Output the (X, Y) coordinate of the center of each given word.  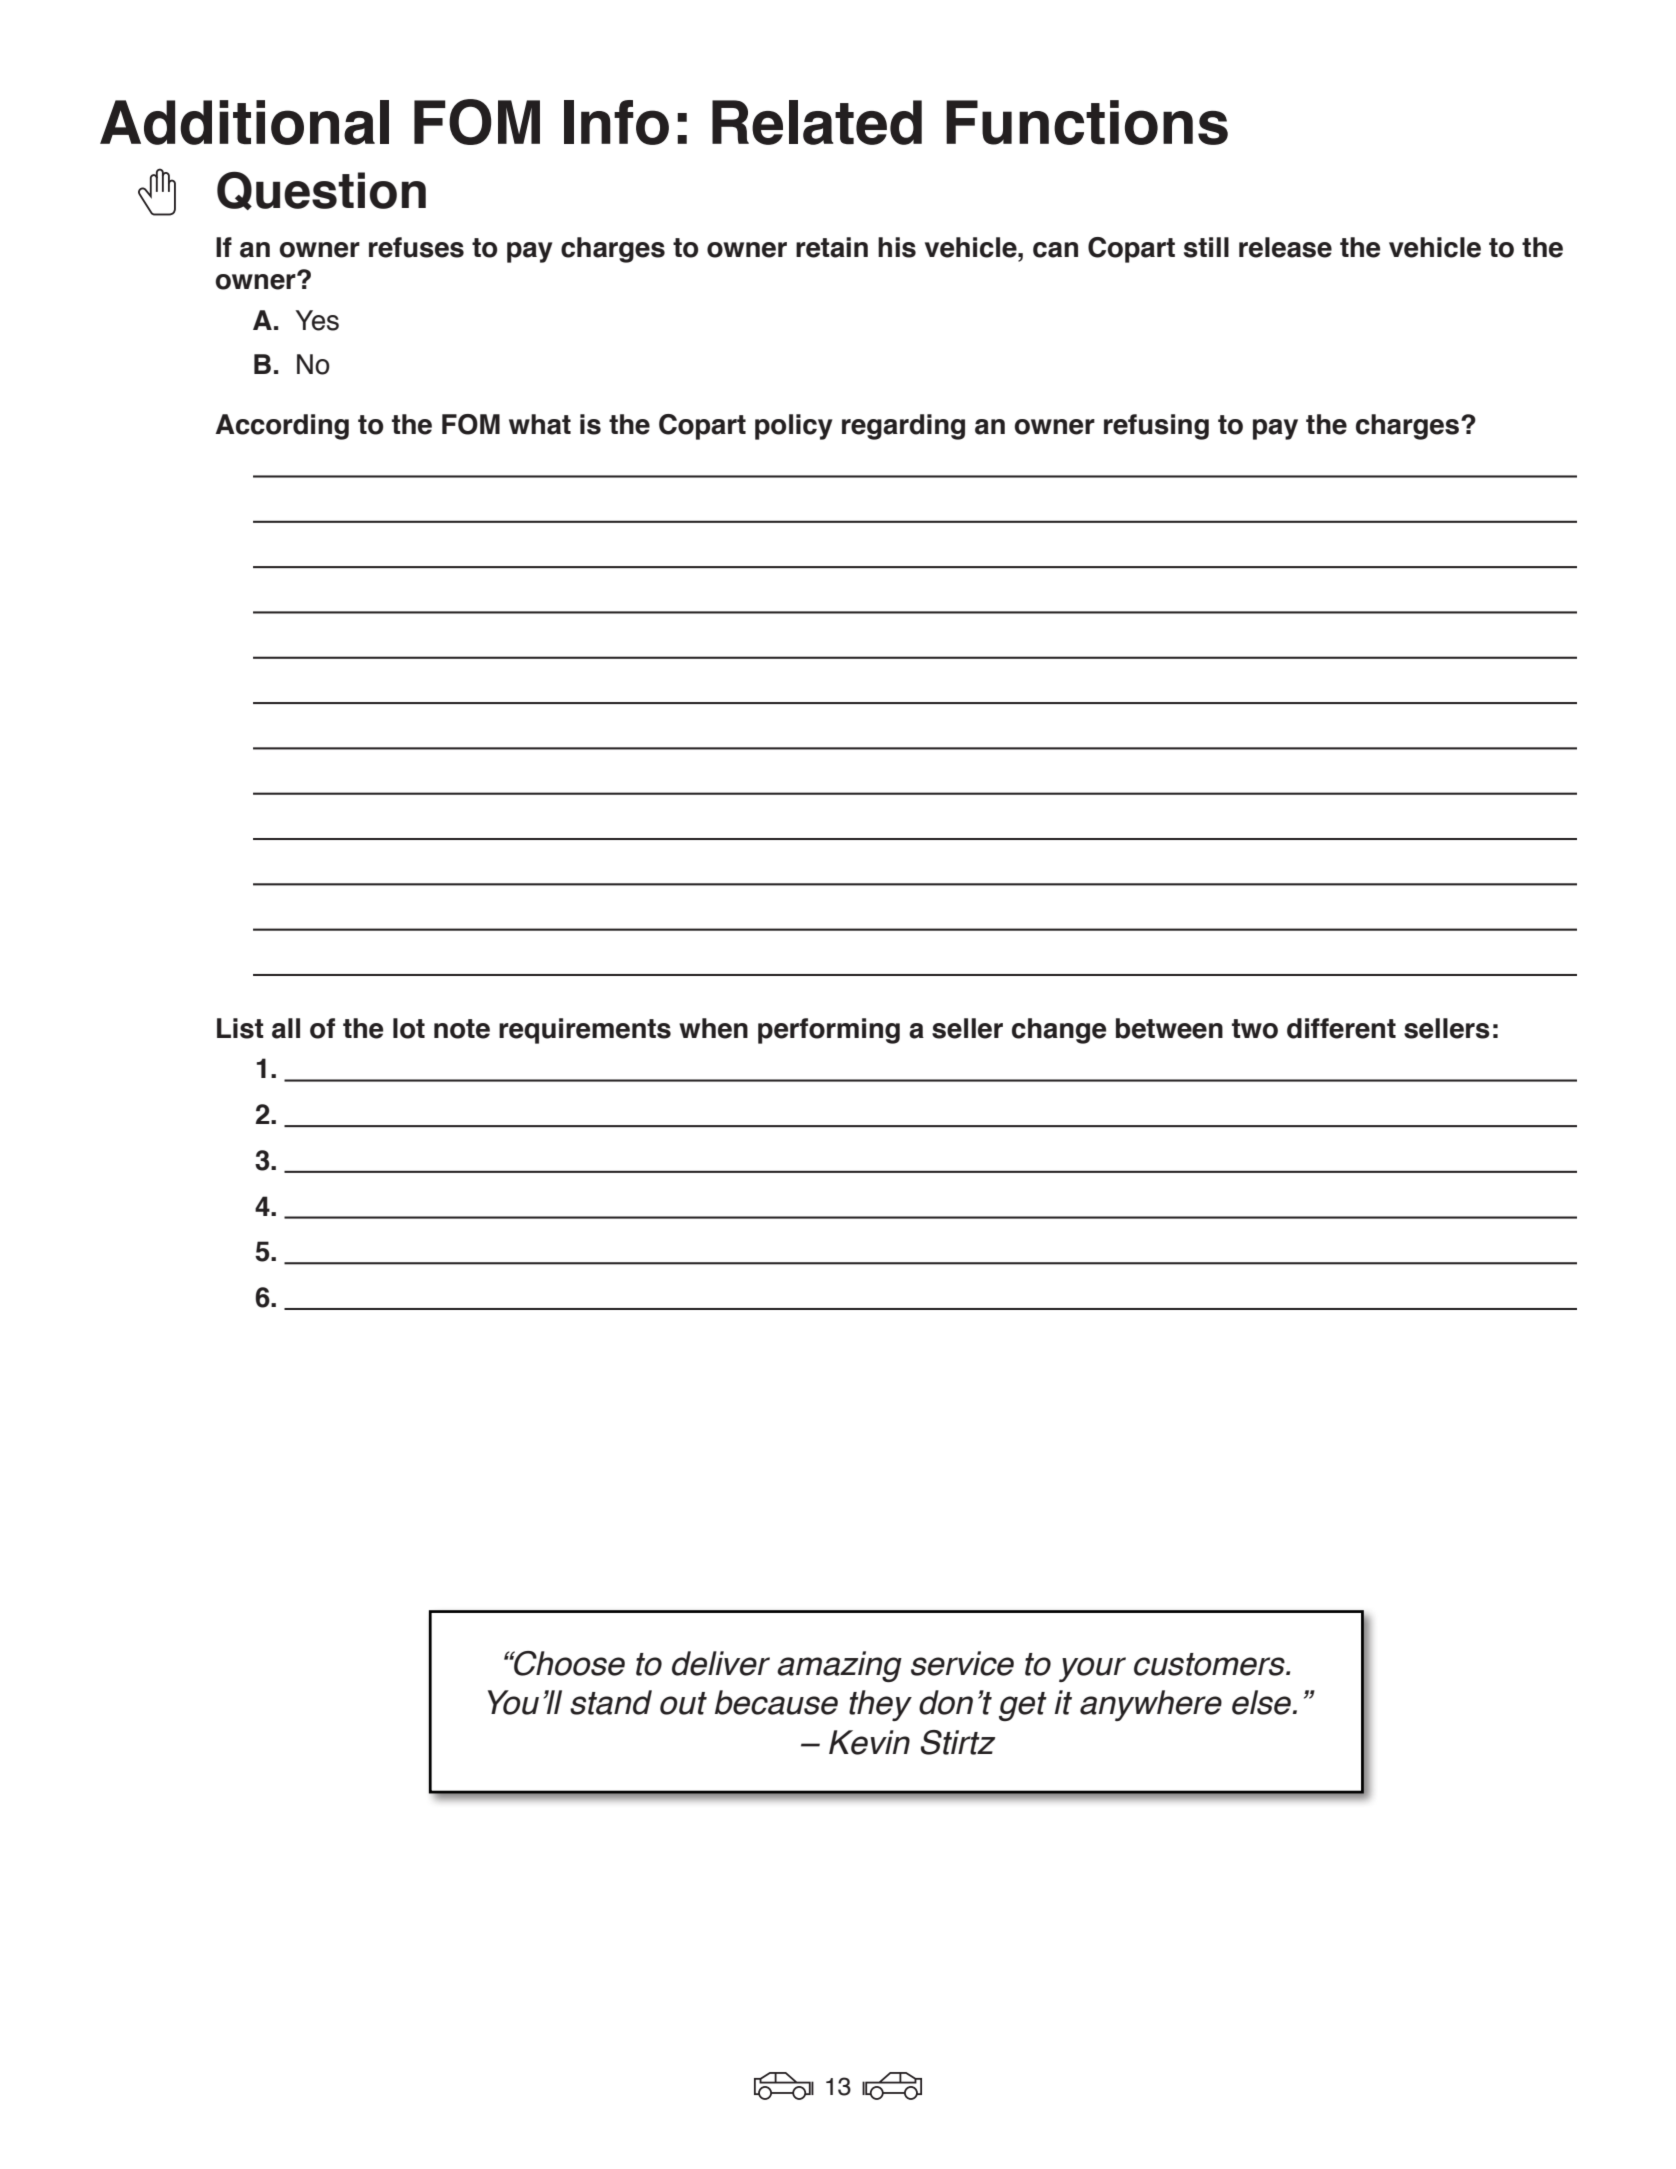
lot (409, 1028)
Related (817, 122)
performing (829, 1031)
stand (611, 1702)
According (282, 427)
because (776, 1702)
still (1206, 247)
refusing (1156, 427)
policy (794, 427)
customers (1210, 1664)
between (1169, 1028)
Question (321, 190)
